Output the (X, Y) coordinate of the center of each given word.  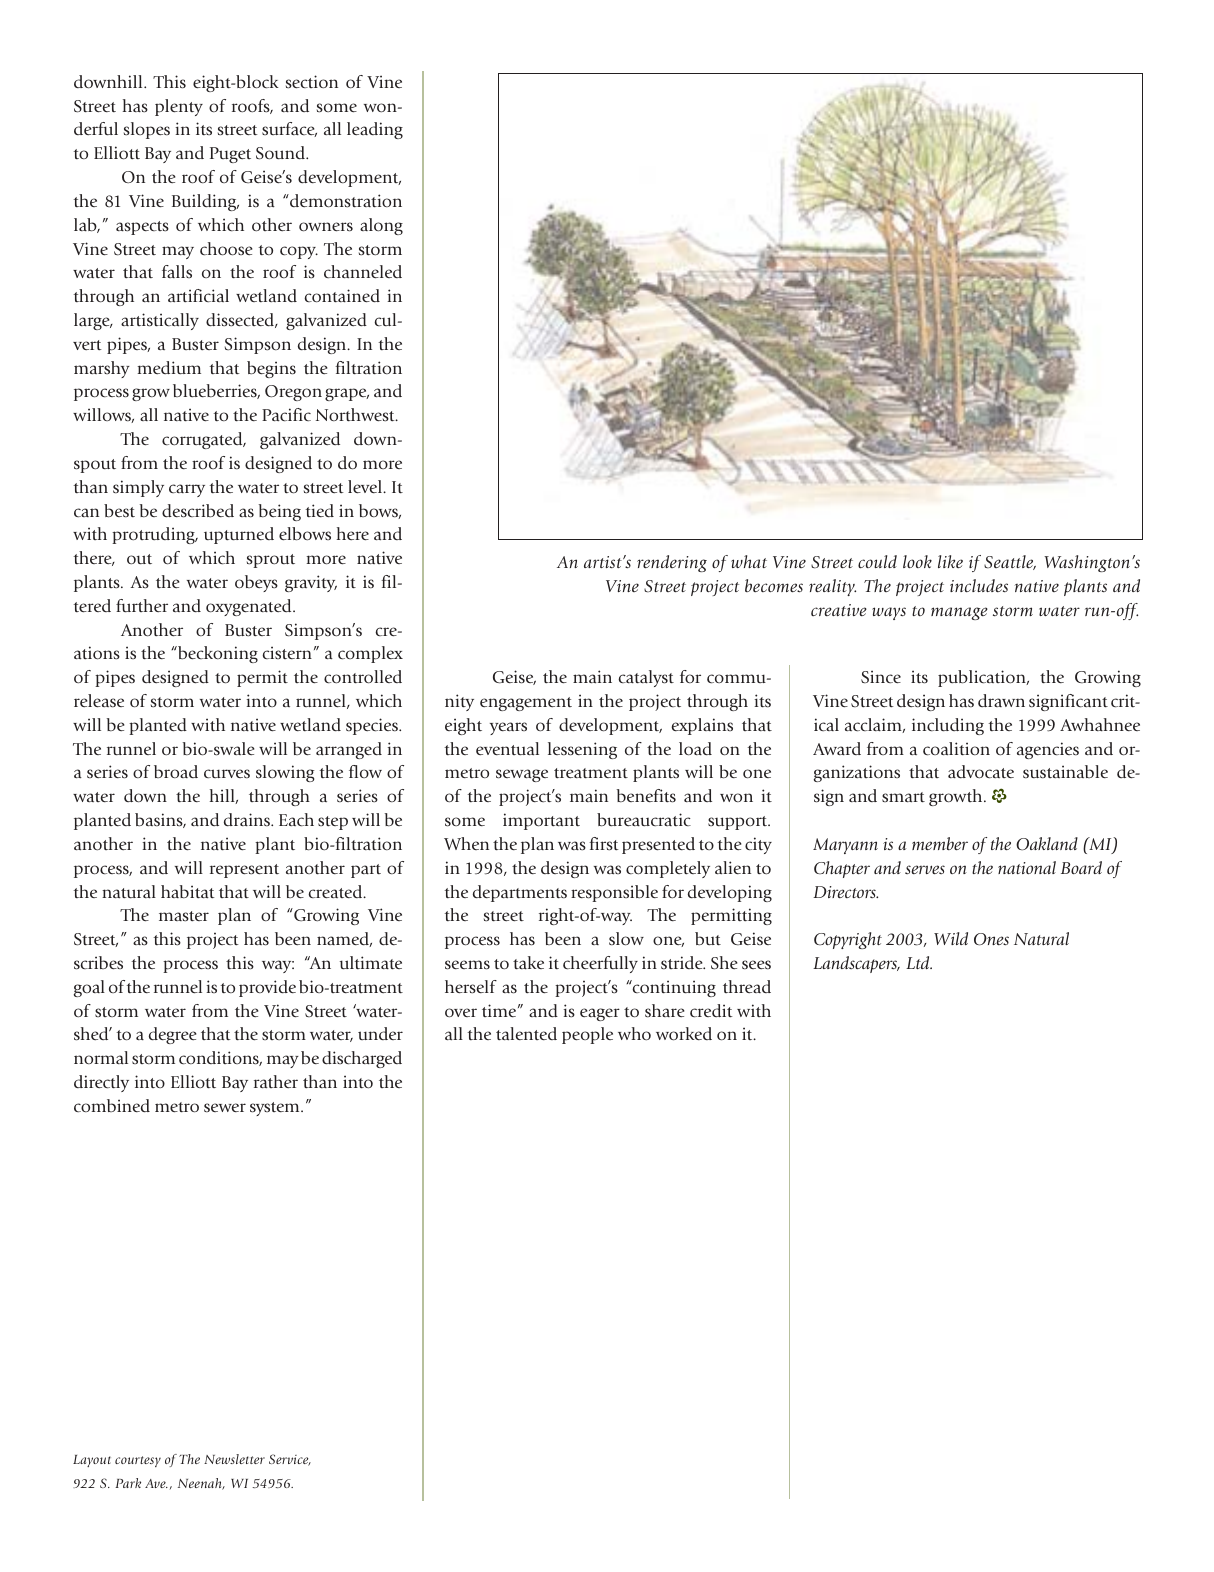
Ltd (919, 962)
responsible (614, 893)
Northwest (356, 415)
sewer (225, 1108)
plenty (179, 107)
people (587, 1035)
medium (169, 368)
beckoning (217, 654)
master (184, 916)
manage (959, 613)
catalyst (646, 678)
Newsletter (234, 1459)
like (950, 561)
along (381, 226)
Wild (951, 938)
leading (375, 130)
